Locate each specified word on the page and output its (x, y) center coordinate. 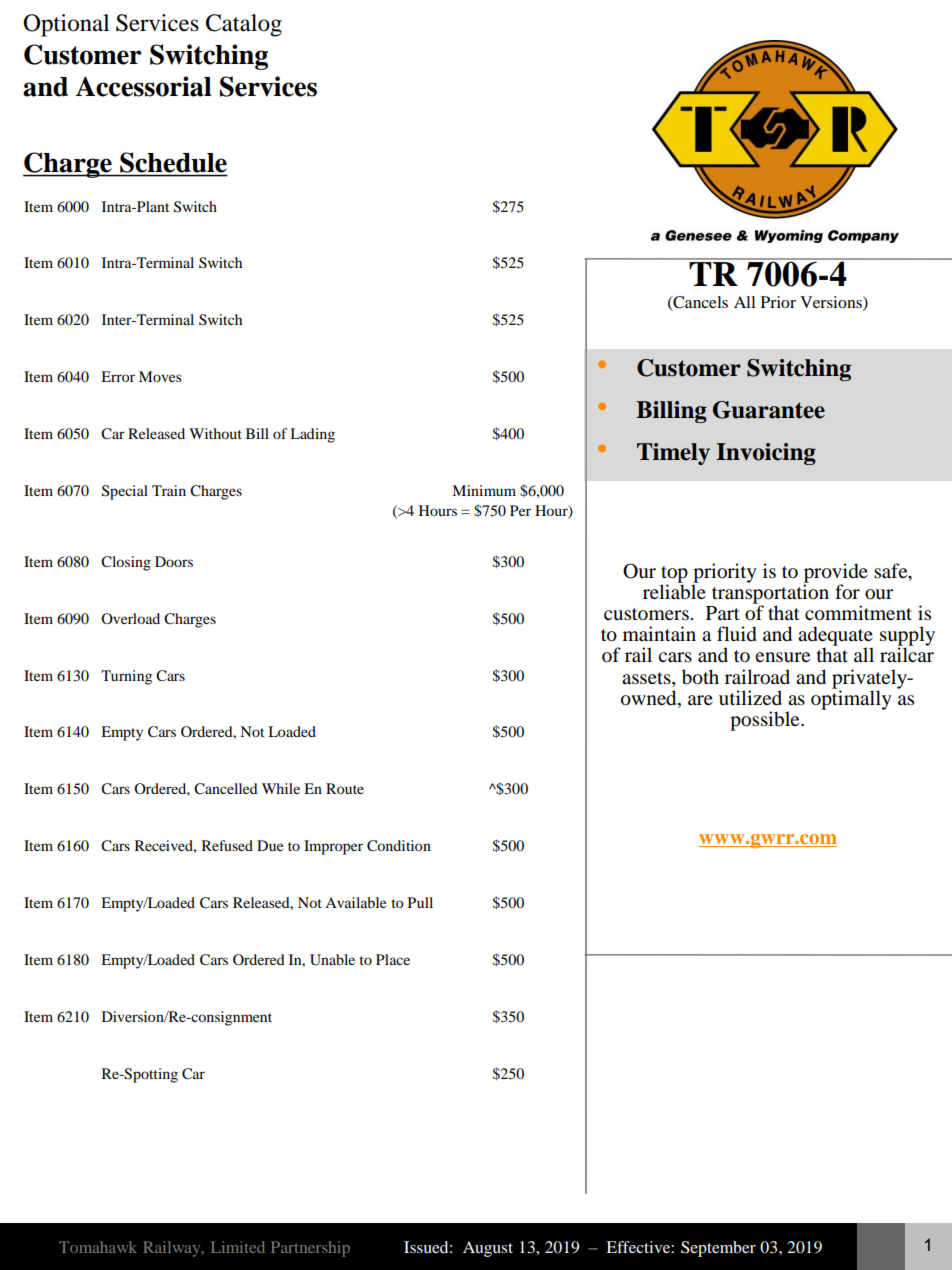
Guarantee (769, 410)
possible (766, 721)
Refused (227, 845)
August (488, 1249)
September (718, 1249)
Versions (832, 303)
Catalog (244, 25)
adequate (835, 637)
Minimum (484, 490)
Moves (160, 376)
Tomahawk (98, 1247)
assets (647, 678)
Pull (420, 902)
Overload (130, 618)
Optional (66, 25)
